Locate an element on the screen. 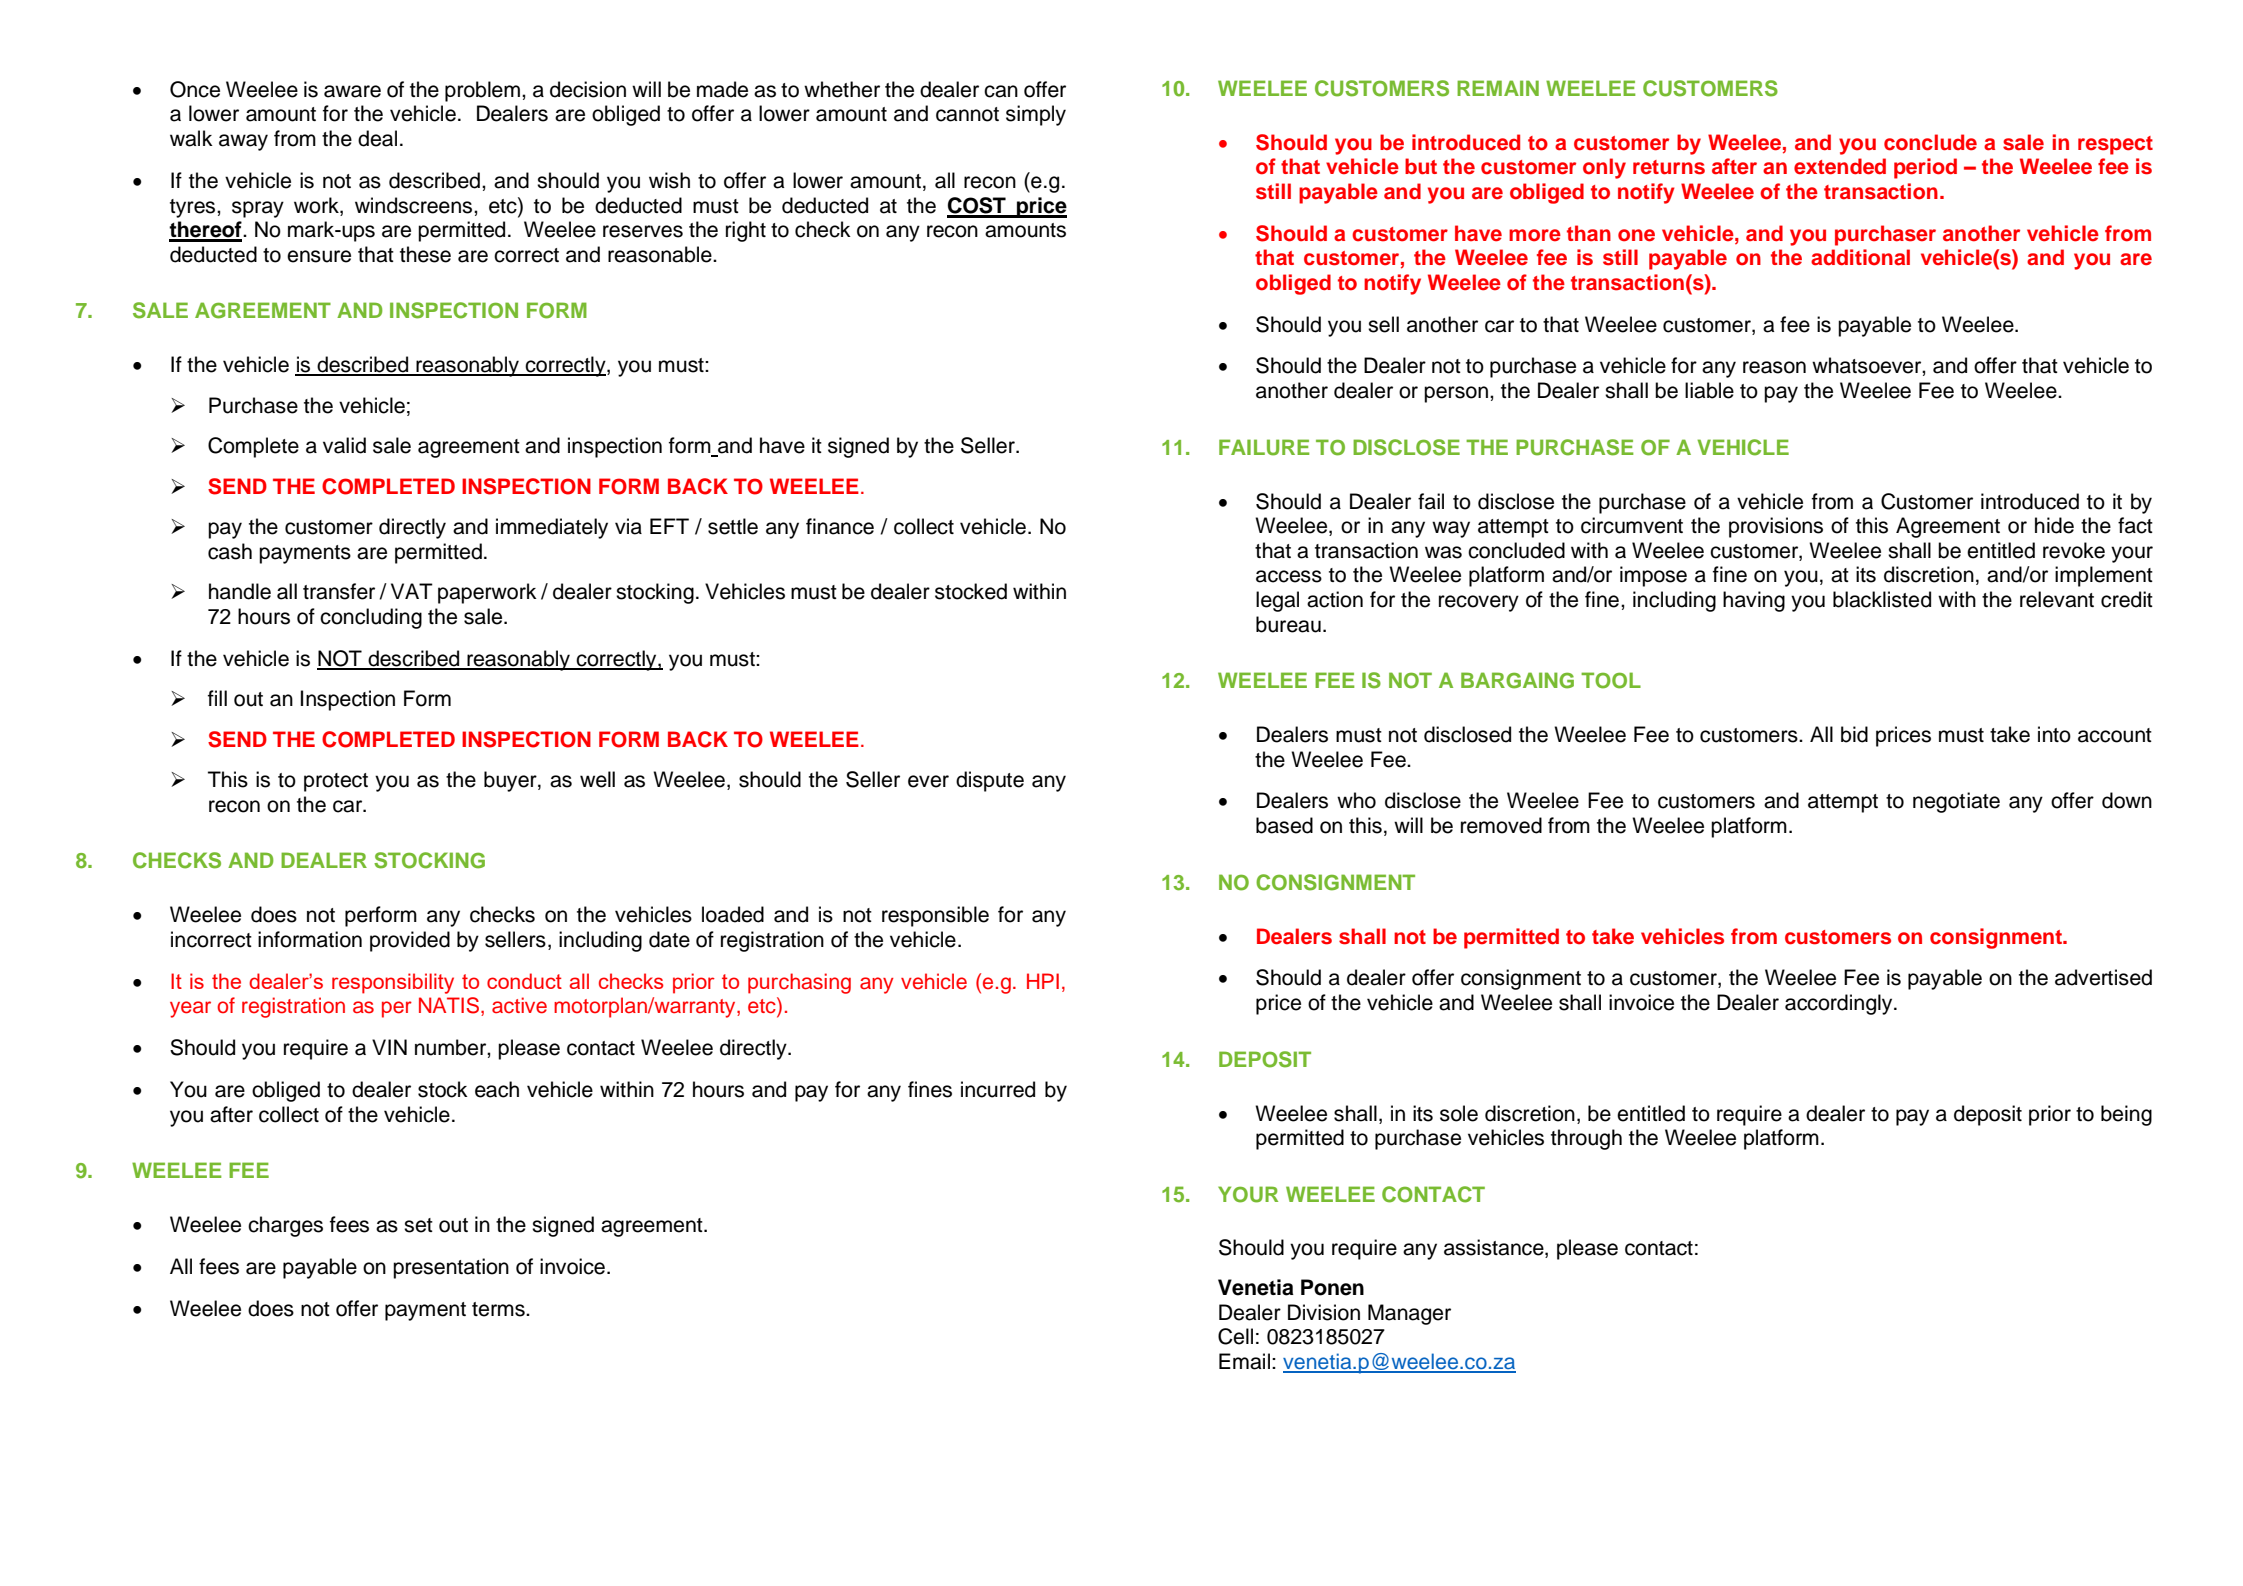 The image size is (2243, 1586). problem is located at coordinates (482, 91).
